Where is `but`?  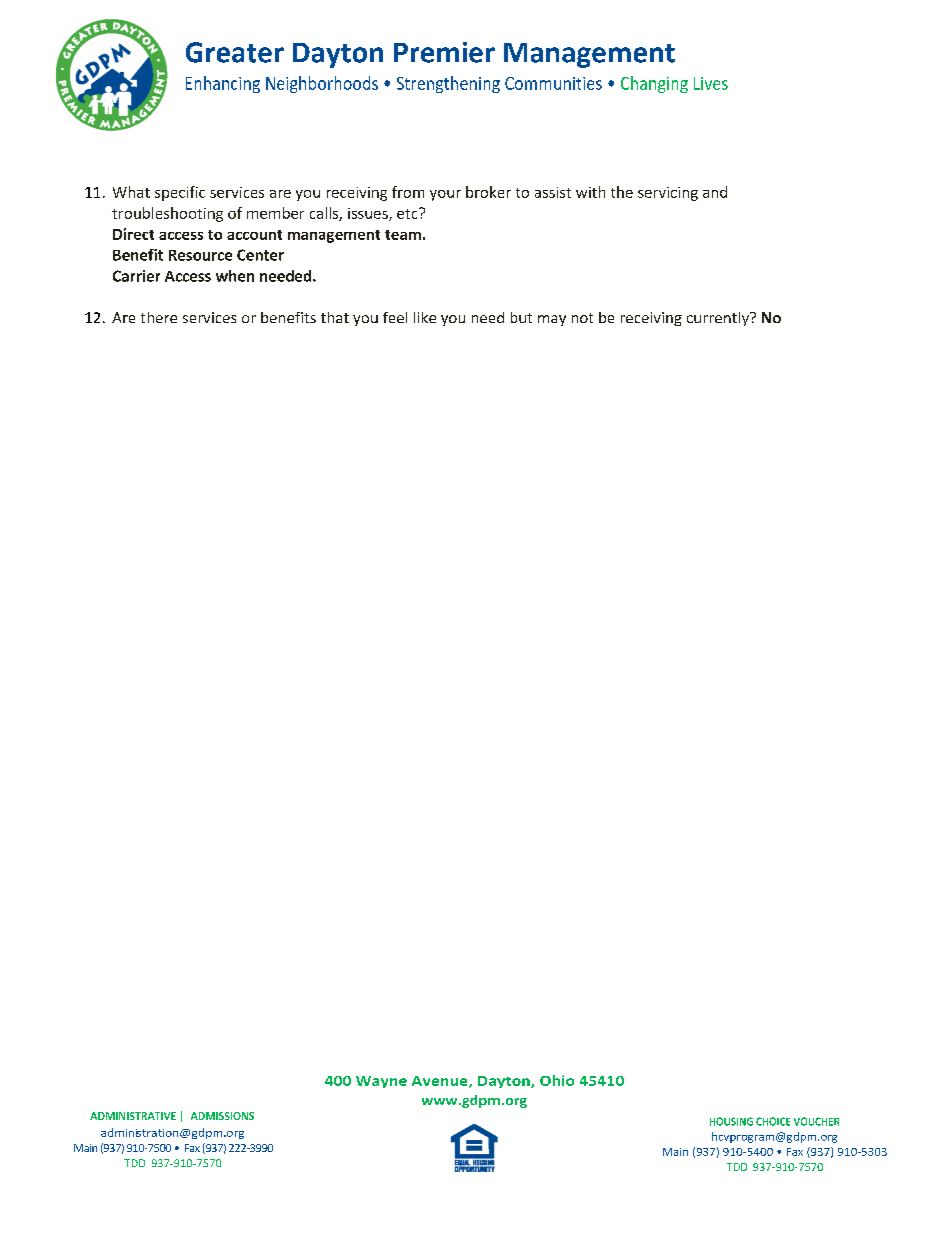
but is located at coordinates (521, 317).
